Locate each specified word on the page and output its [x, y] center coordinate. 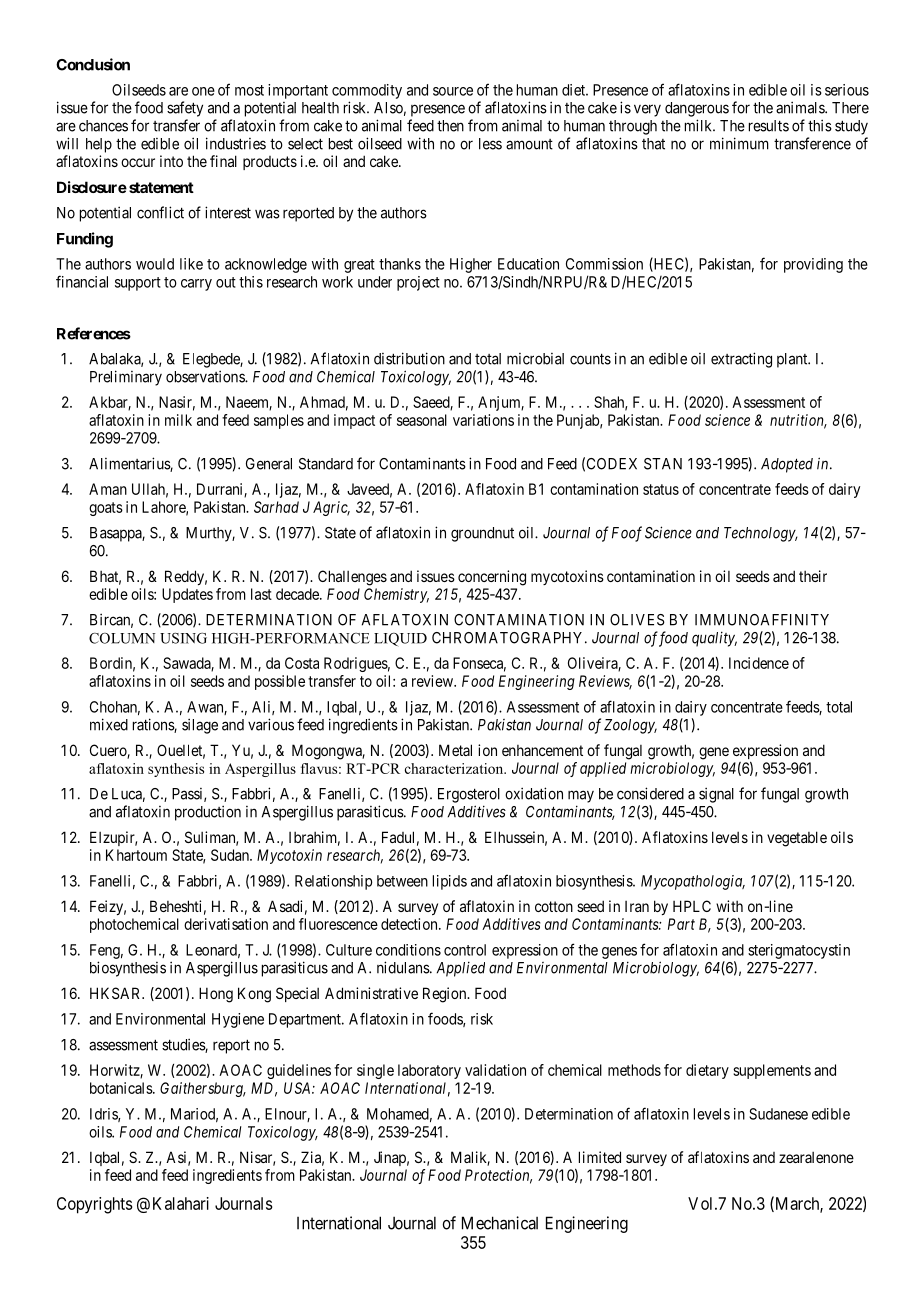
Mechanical [500, 1223]
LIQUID [400, 639]
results [769, 126]
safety [185, 109]
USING [183, 638]
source [453, 91]
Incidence [759, 663]
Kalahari [181, 1203]
